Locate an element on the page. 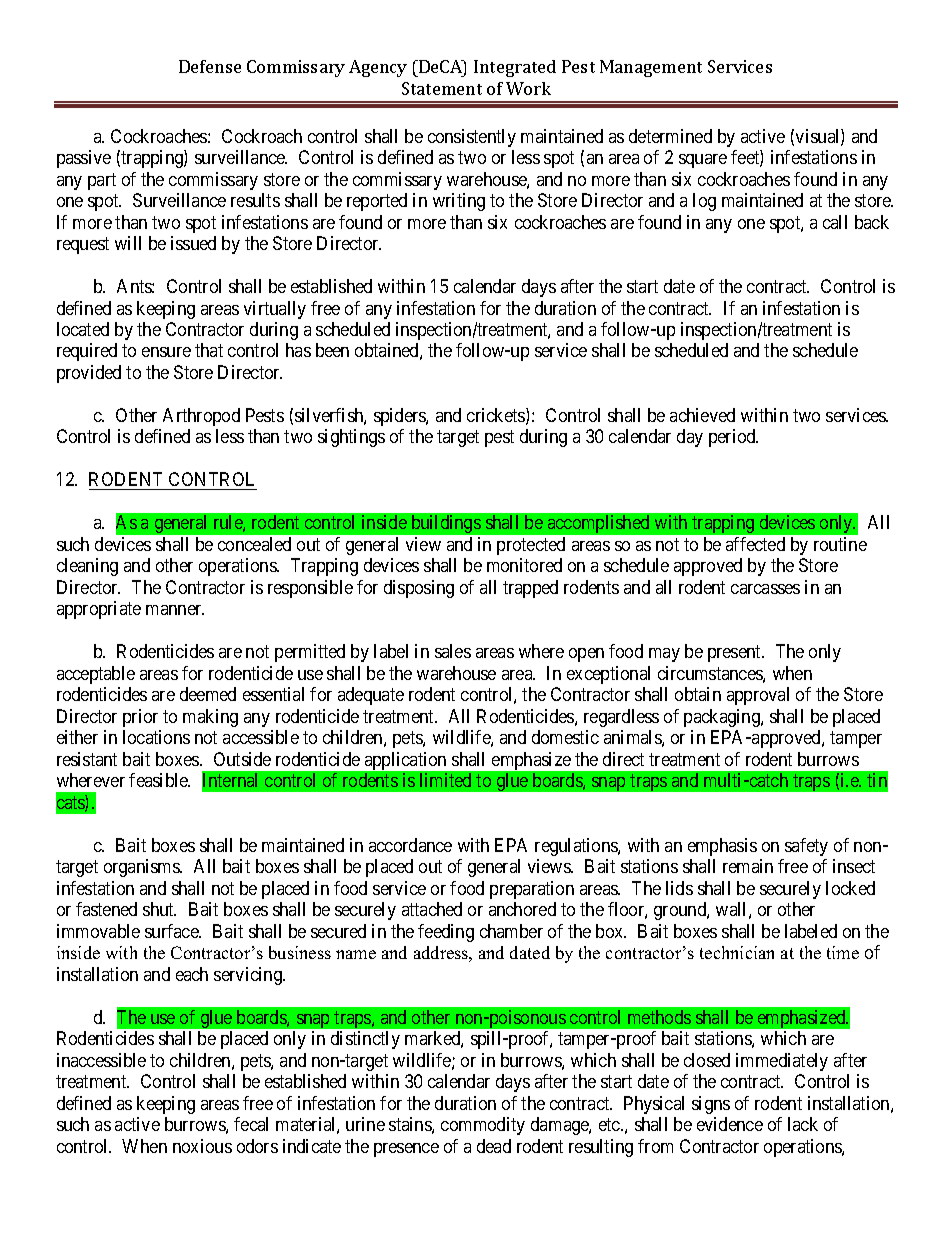 The width and height of the page is (952, 1233). limited is located at coordinates (445, 780).
